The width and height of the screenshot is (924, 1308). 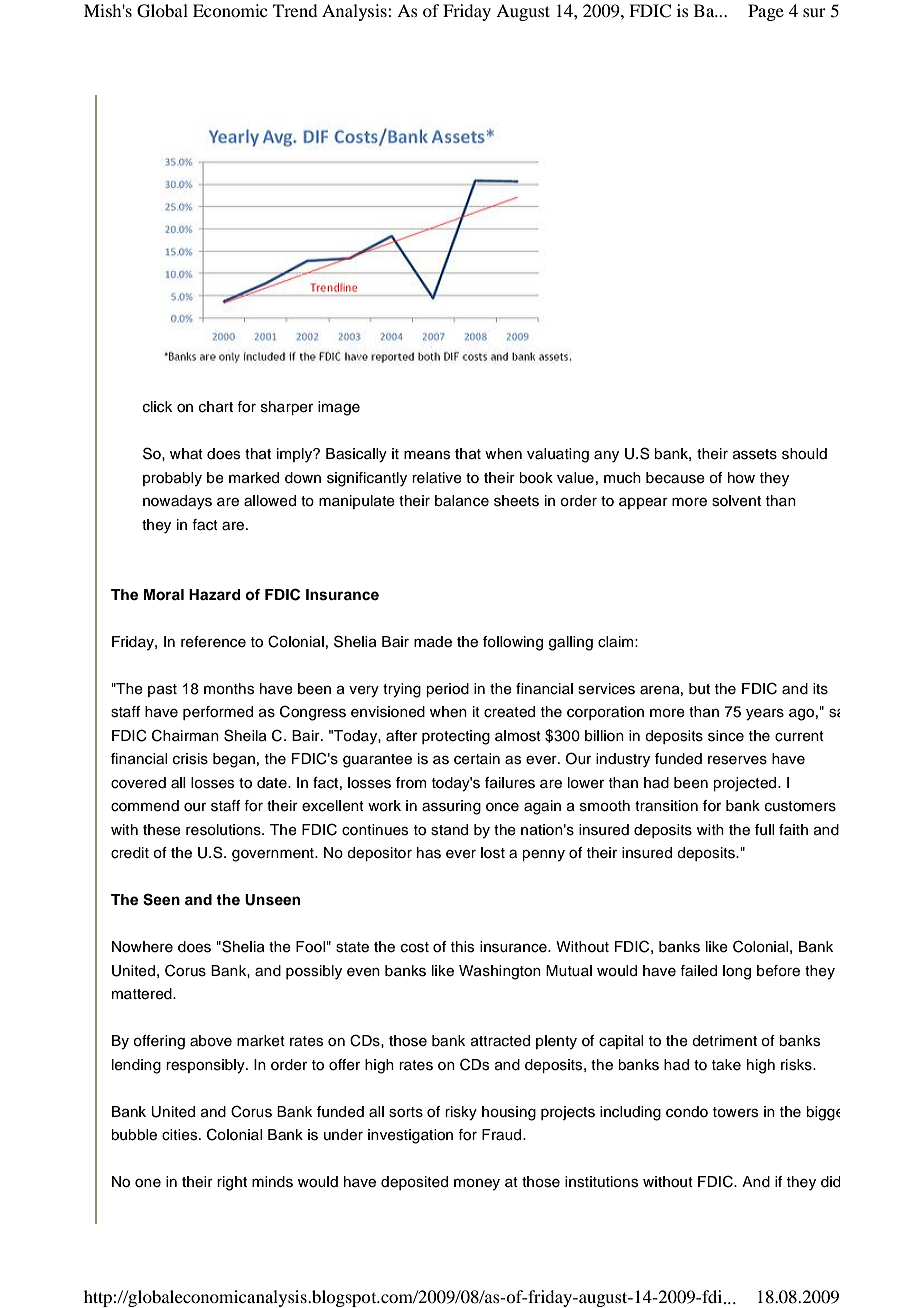 I want to click on Page, so click(x=766, y=12).
